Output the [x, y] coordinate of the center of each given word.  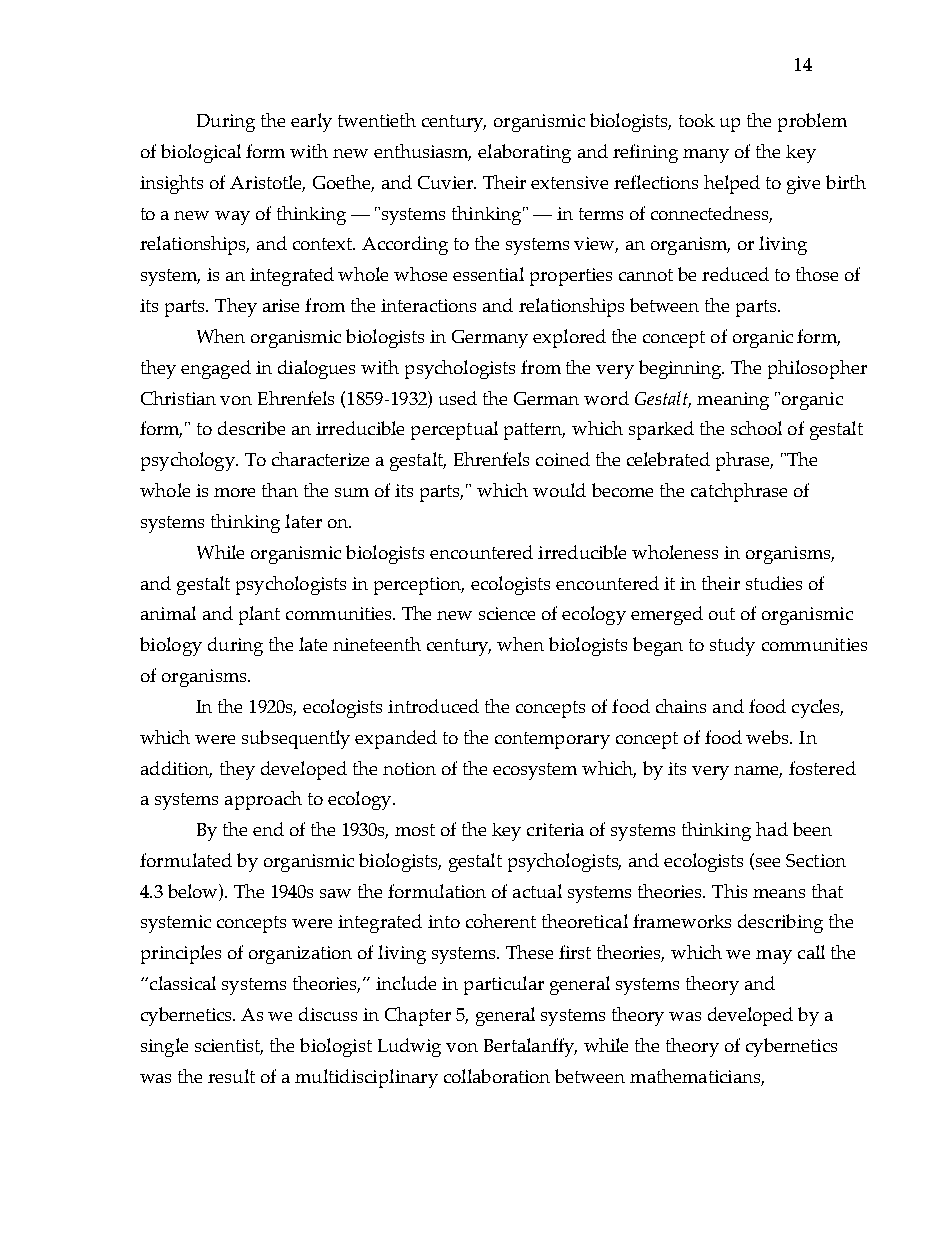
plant [259, 615]
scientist [229, 1046]
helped [732, 184]
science [507, 613]
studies [774, 583]
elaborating [524, 153]
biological [201, 153]
